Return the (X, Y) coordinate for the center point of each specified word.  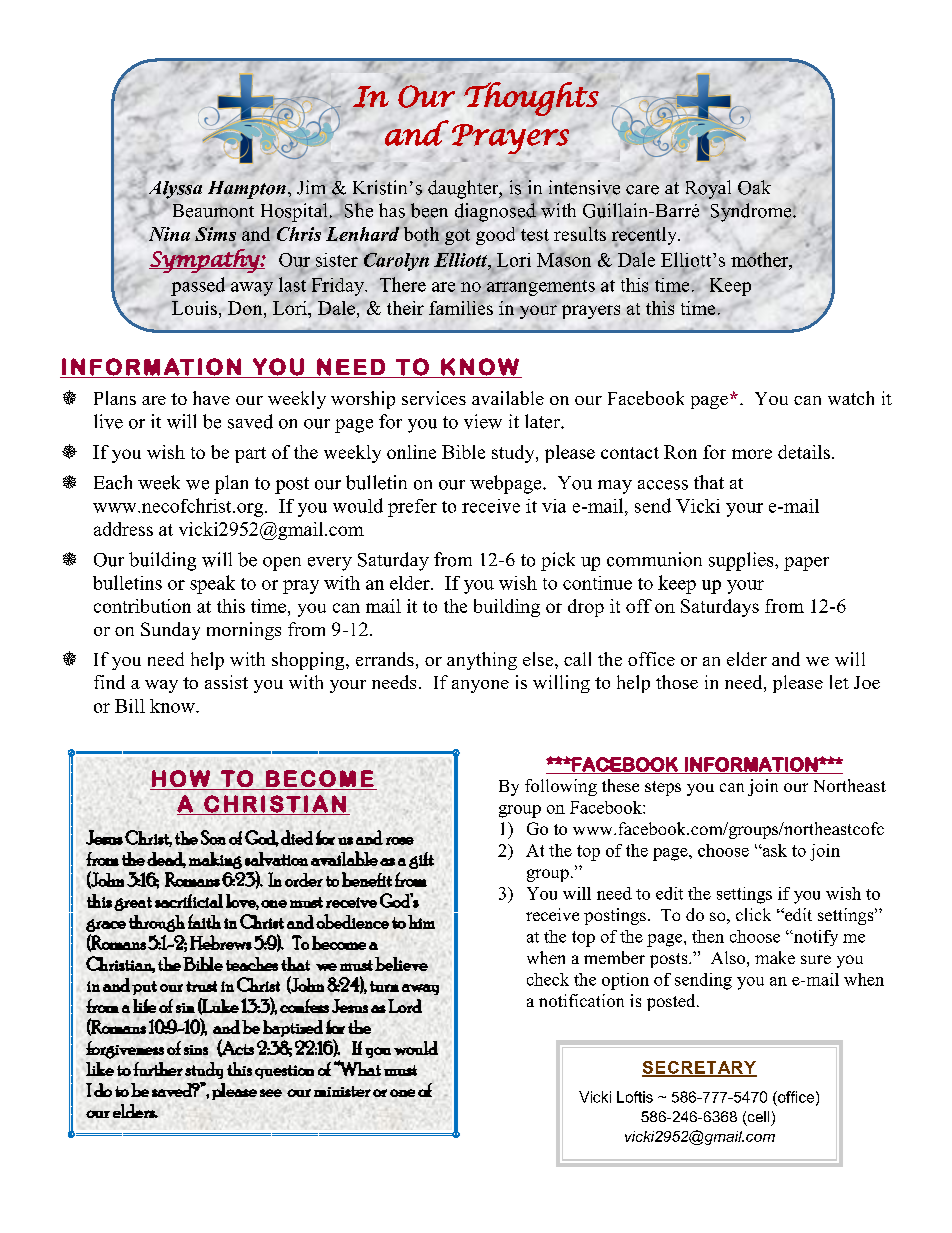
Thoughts (531, 98)
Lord (405, 1006)
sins (196, 1050)
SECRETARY (699, 1068)
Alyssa (174, 191)
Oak (754, 187)
